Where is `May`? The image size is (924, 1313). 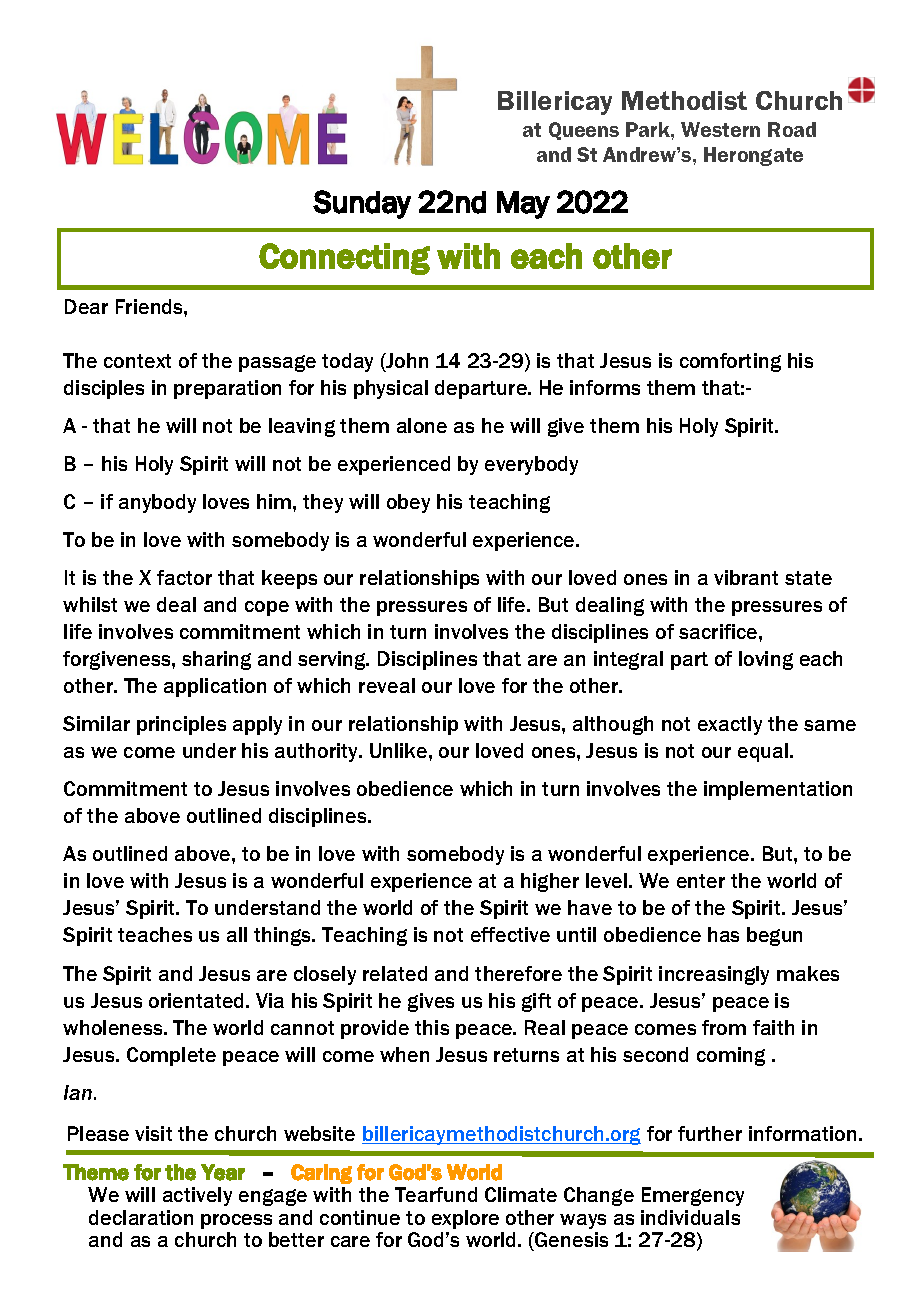
May is located at coordinates (523, 205).
